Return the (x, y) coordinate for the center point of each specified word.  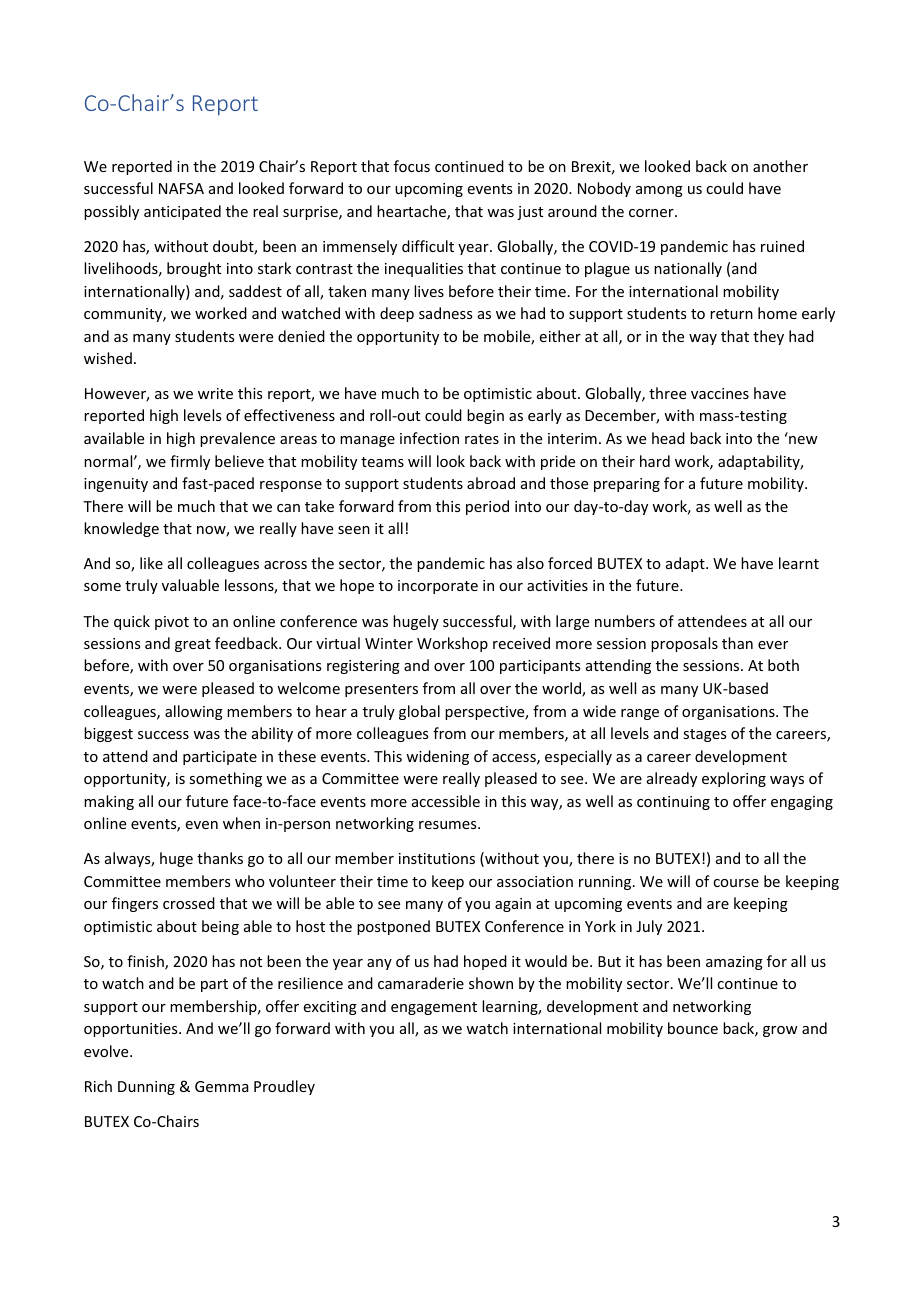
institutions (437, 858)
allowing (194, 712)
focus (412, 166)
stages (704, 735)
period (487, 507)
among (659, 191)
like (151, 563)
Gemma (222, 1086)
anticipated (182, 212)
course (736, 883)
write (215, 393)
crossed (189, 903)
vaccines (720, 393)
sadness (445, 313)
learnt (799, 563)
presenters (381, 690)
